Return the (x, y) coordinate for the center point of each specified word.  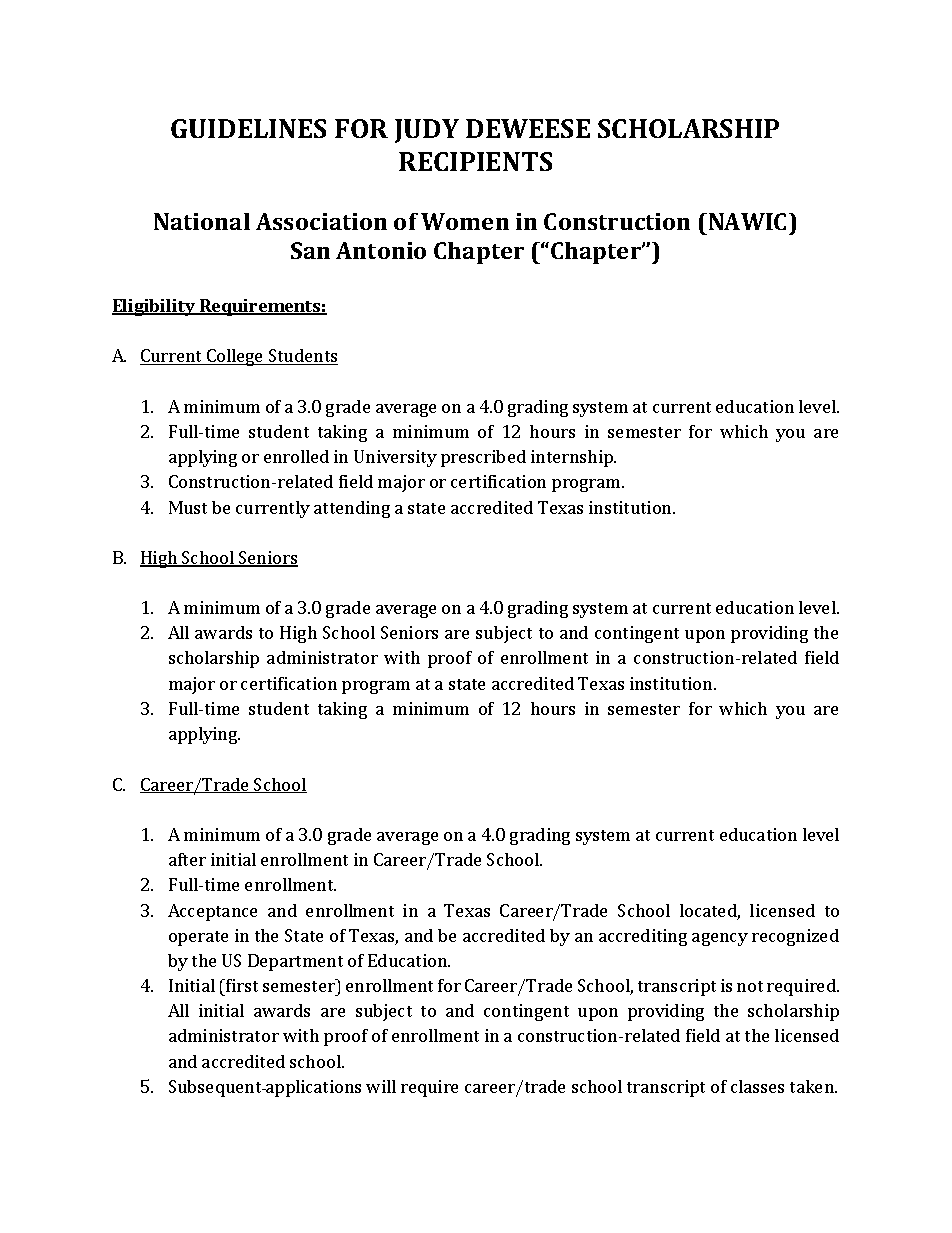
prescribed (483, 458)
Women (465, 221)
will (381, 1086)
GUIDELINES (248, 128)
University (395, 458)
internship (573, 458)
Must (188, 507)
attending (352, 509)
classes (757, 1086)
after (187, 859)
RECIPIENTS (475, 161)
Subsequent (216, 1088)
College (235, 357)
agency (720, 939)
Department (295, 962)
